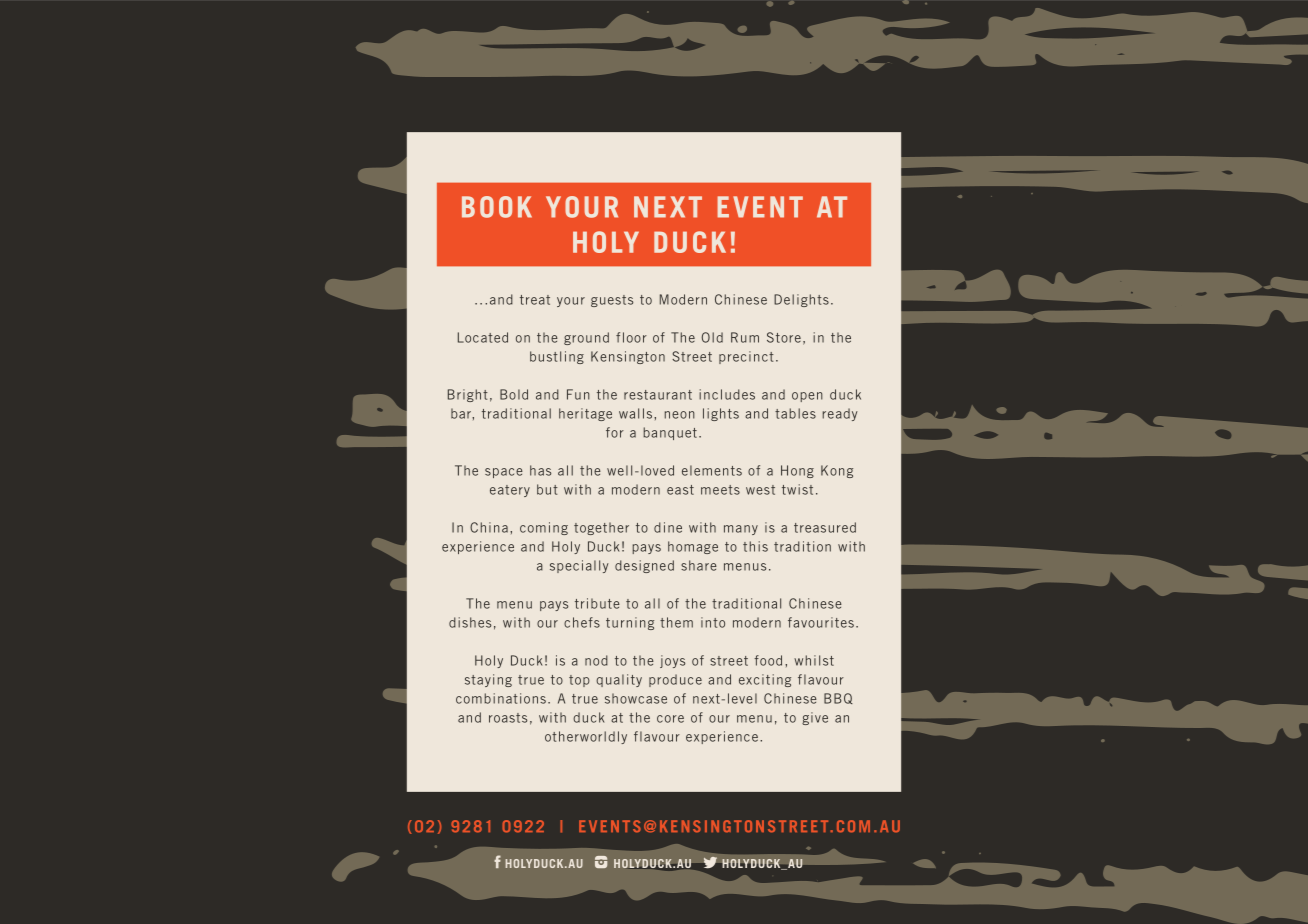 Image resolution: width=1308 pixels, height=924 pixels. Describe the element at coordinates (630, 623) in the screenshot. I see `turning` at that location.
